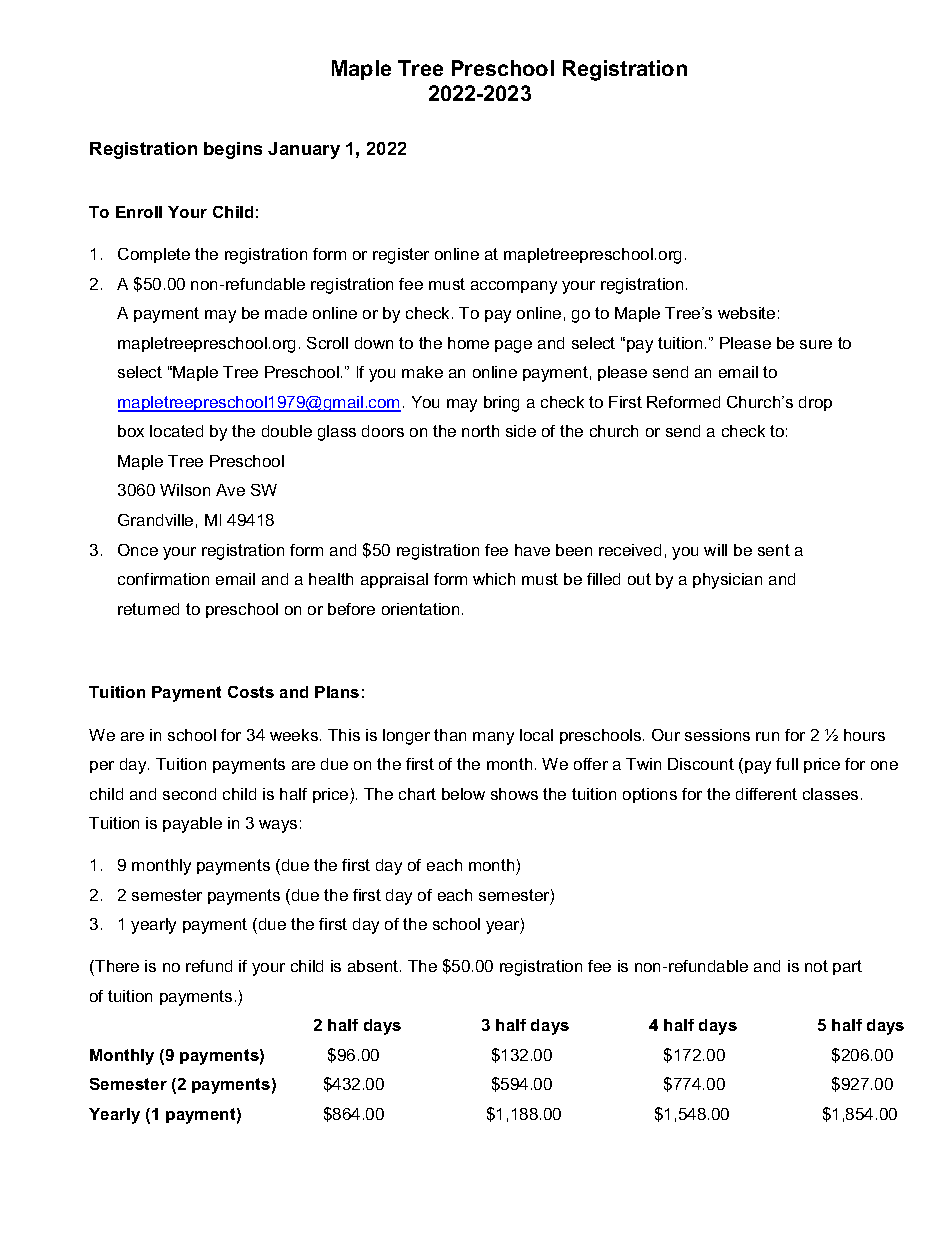 The height and width of the screenshot is (1233, 952). Describe the element at coordinates (176, 431) in the screenshot. I see `located` at that location.
